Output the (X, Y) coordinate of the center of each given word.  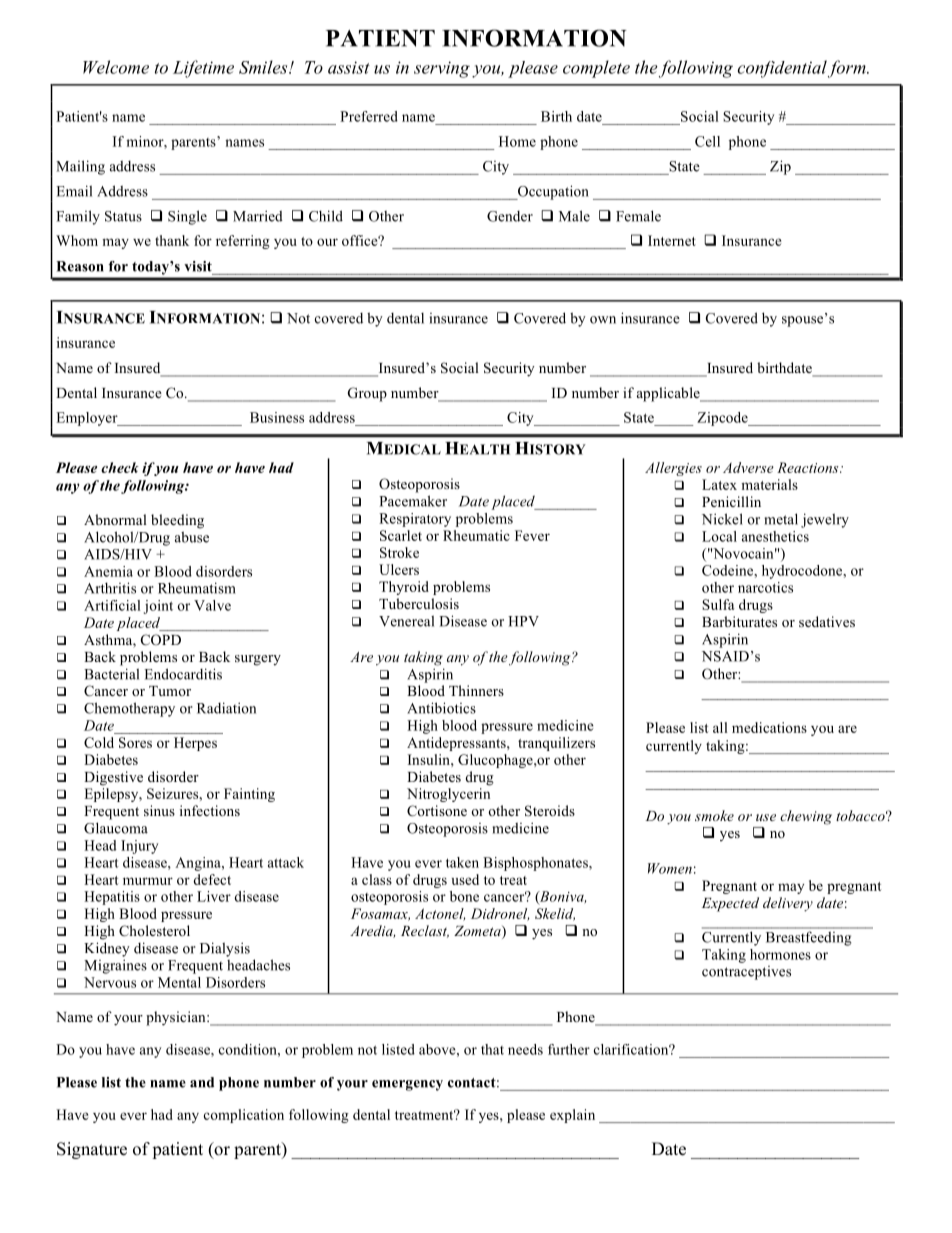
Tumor (170, 691)
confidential (783, 69)
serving (442, 69)
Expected (730, 904)
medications (769, 727)
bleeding (177, 521)
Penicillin (731, 501)
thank (172, 240)
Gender (510, 216)
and (202, 1082)
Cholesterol (154, 931)
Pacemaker (413, 501)
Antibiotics (441, 708)
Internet (672, 240)
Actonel (440, 914)
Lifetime (203, 69)
